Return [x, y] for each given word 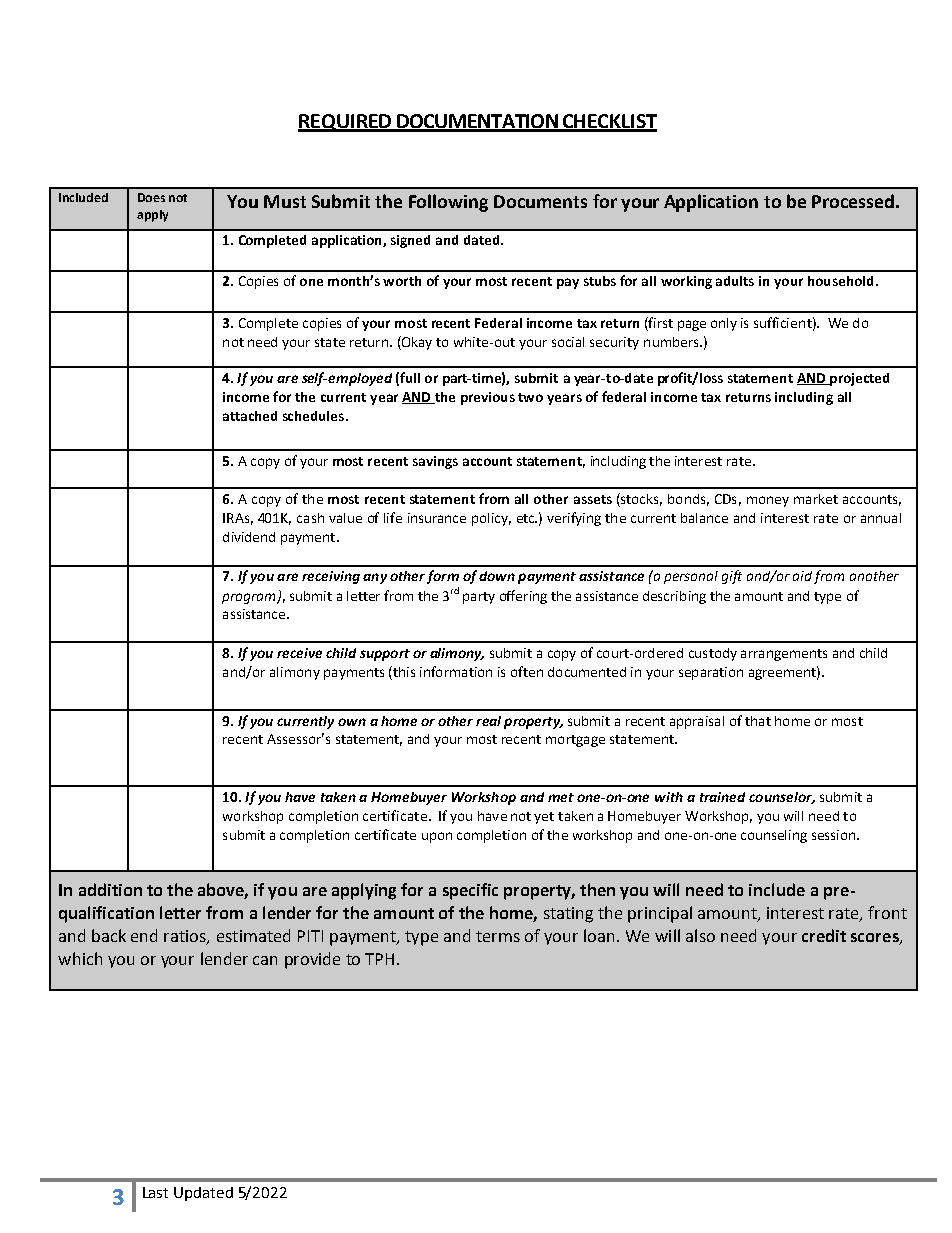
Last [155, 1192]
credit [824, 935]
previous [488, 398]
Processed [853, 201]
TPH [379, 959]
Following [448, 203]
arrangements [784, 655]
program [250, 598]
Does [151, 197]
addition [110, 889]
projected [858, 379]
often [527, 671]
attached [250, 416]
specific [470, 891]
